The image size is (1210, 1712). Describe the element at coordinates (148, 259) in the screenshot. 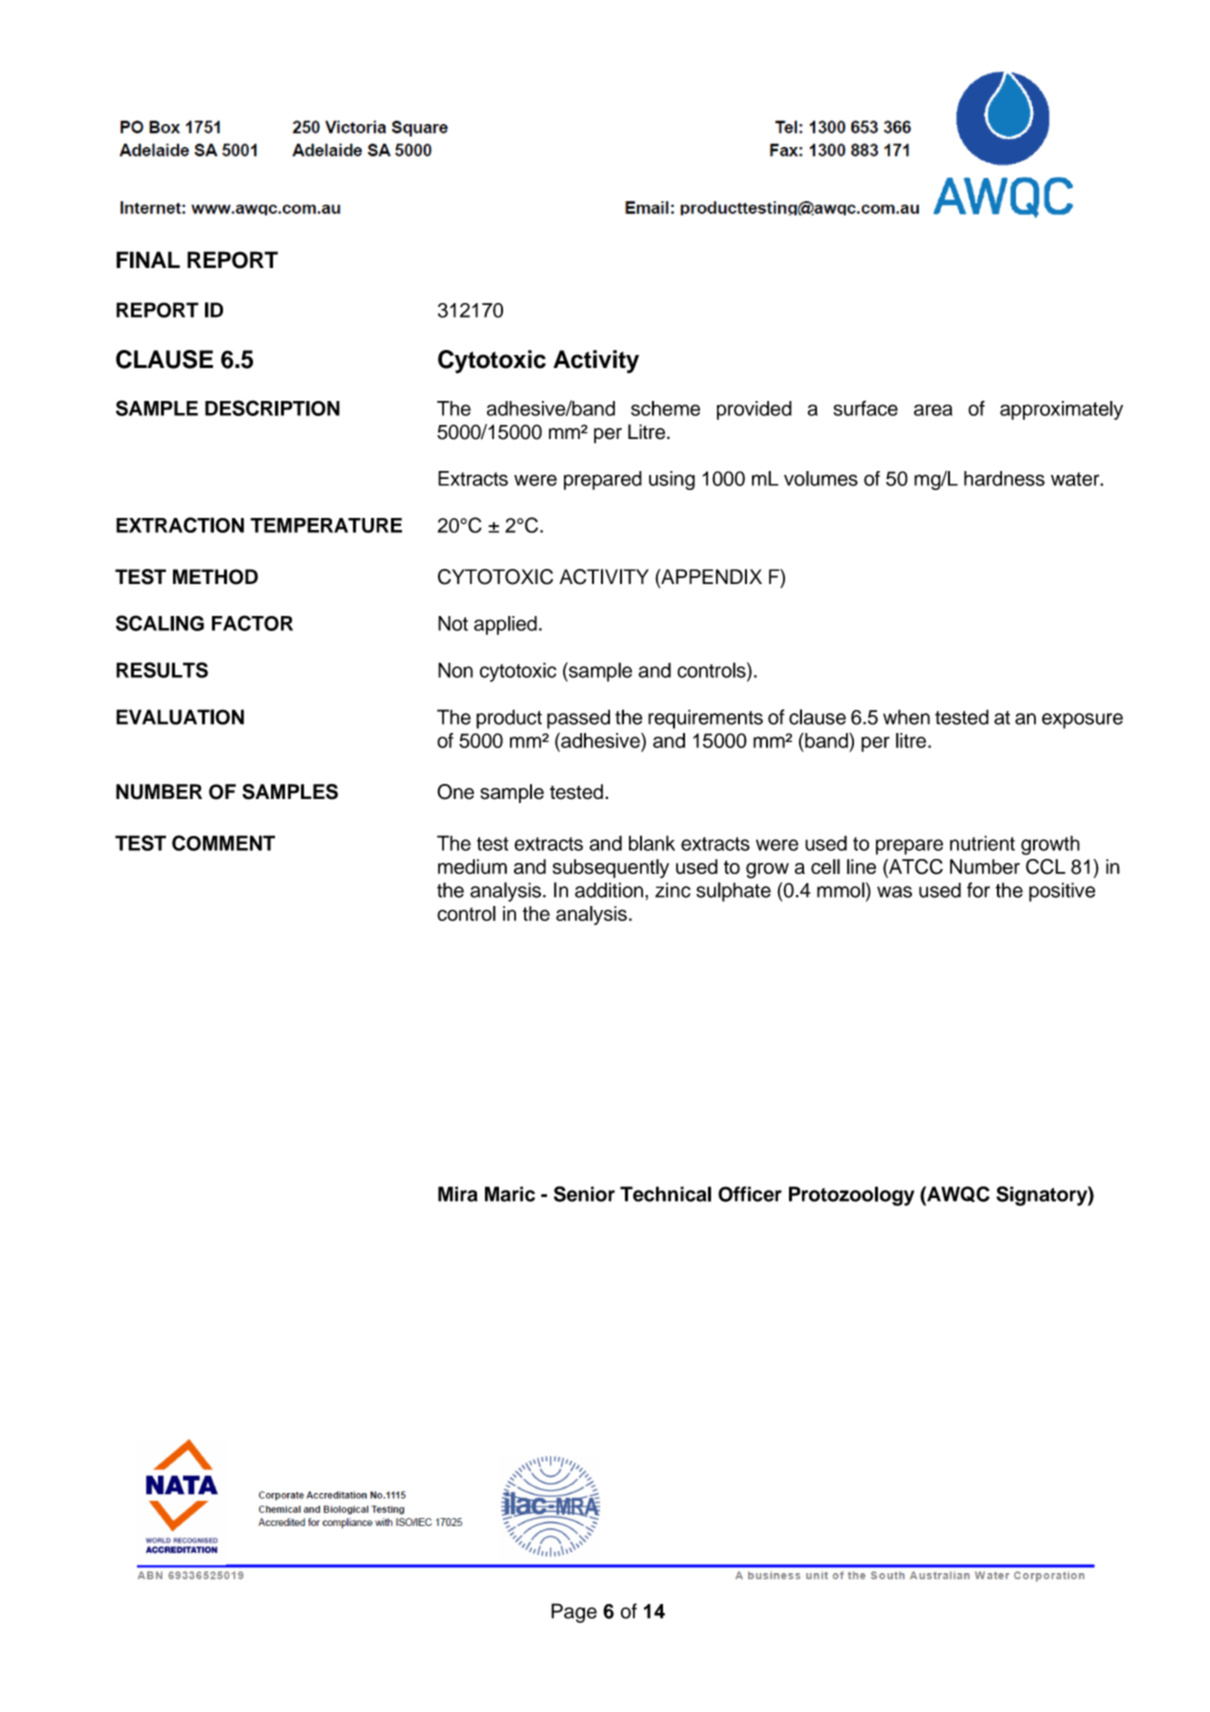

I see `FINAL` at that location.
